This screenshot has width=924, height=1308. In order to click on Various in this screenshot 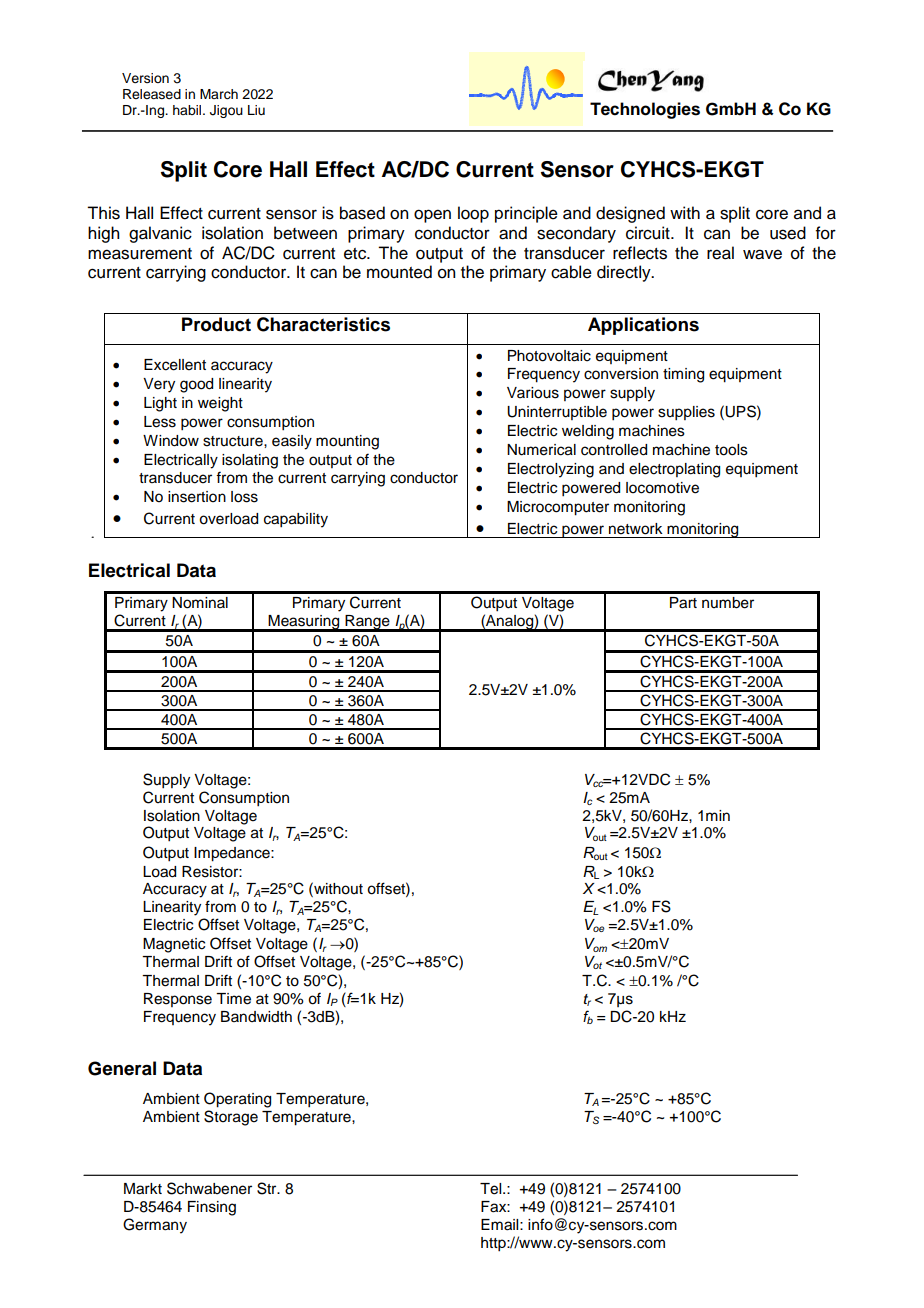, I will do `click(533, 393)`.
